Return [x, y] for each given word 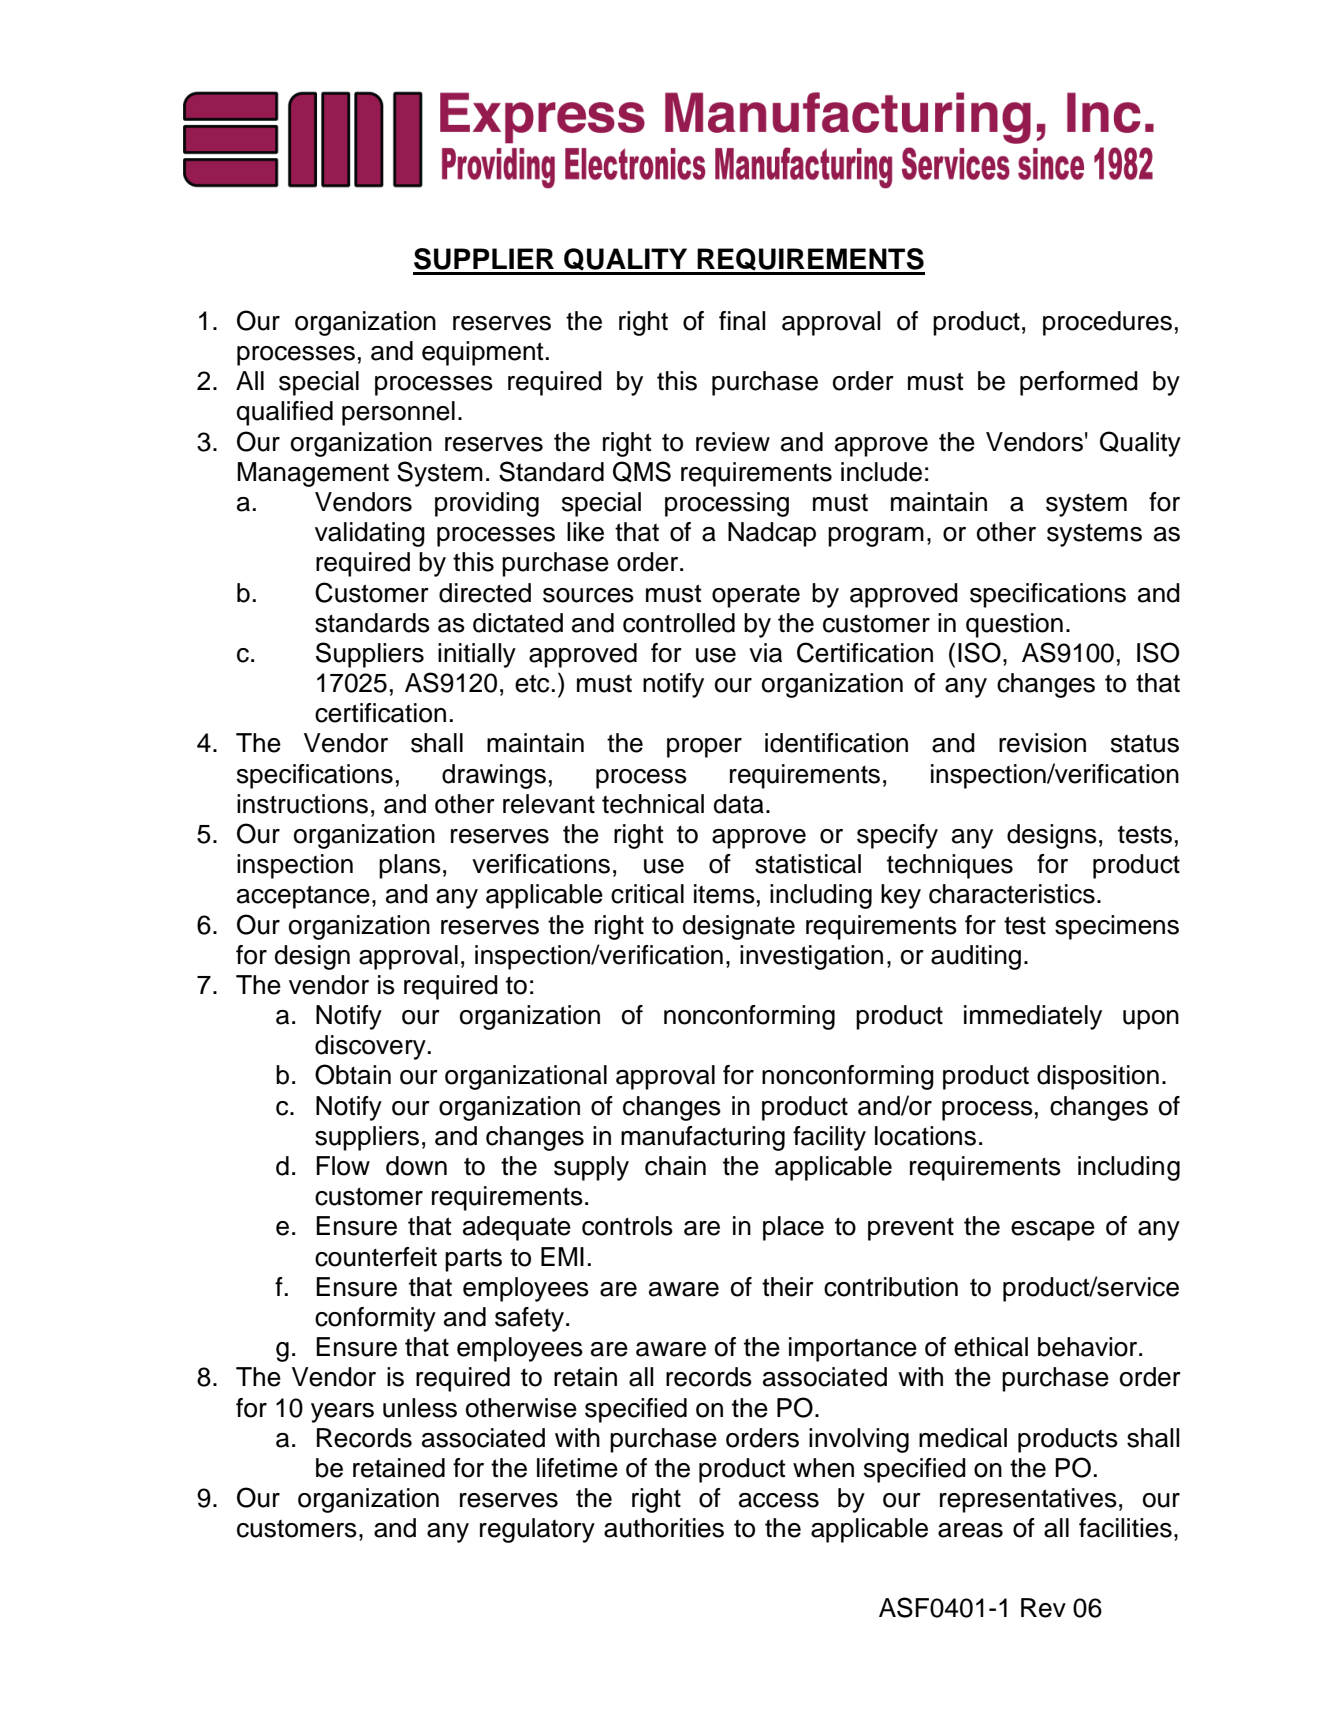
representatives [1028, 1500]
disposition [1098, 1077]
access [779, 1500]
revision [1042, 743]
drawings [494, 776]
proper [704, 748]
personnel [398, 413]
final [742, 321]
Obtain [353, 1074]
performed [1079, 383]
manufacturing [703, 1138]
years [342, 1413]
